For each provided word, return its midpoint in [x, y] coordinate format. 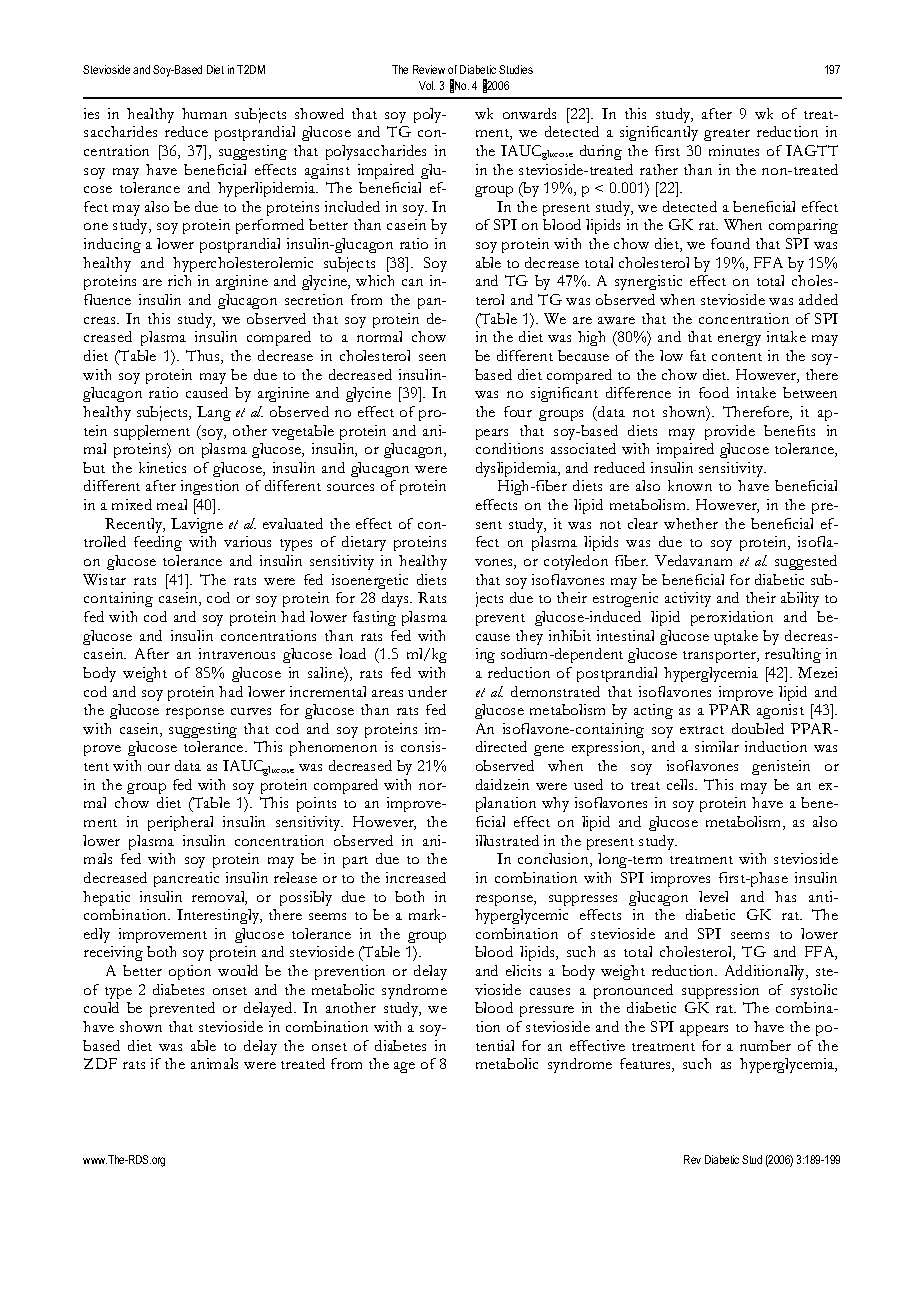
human [204, 113]
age [404, 1067]
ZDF [100, 1063]
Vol [427, 85]
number [765, 1045]
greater [727, 135]
